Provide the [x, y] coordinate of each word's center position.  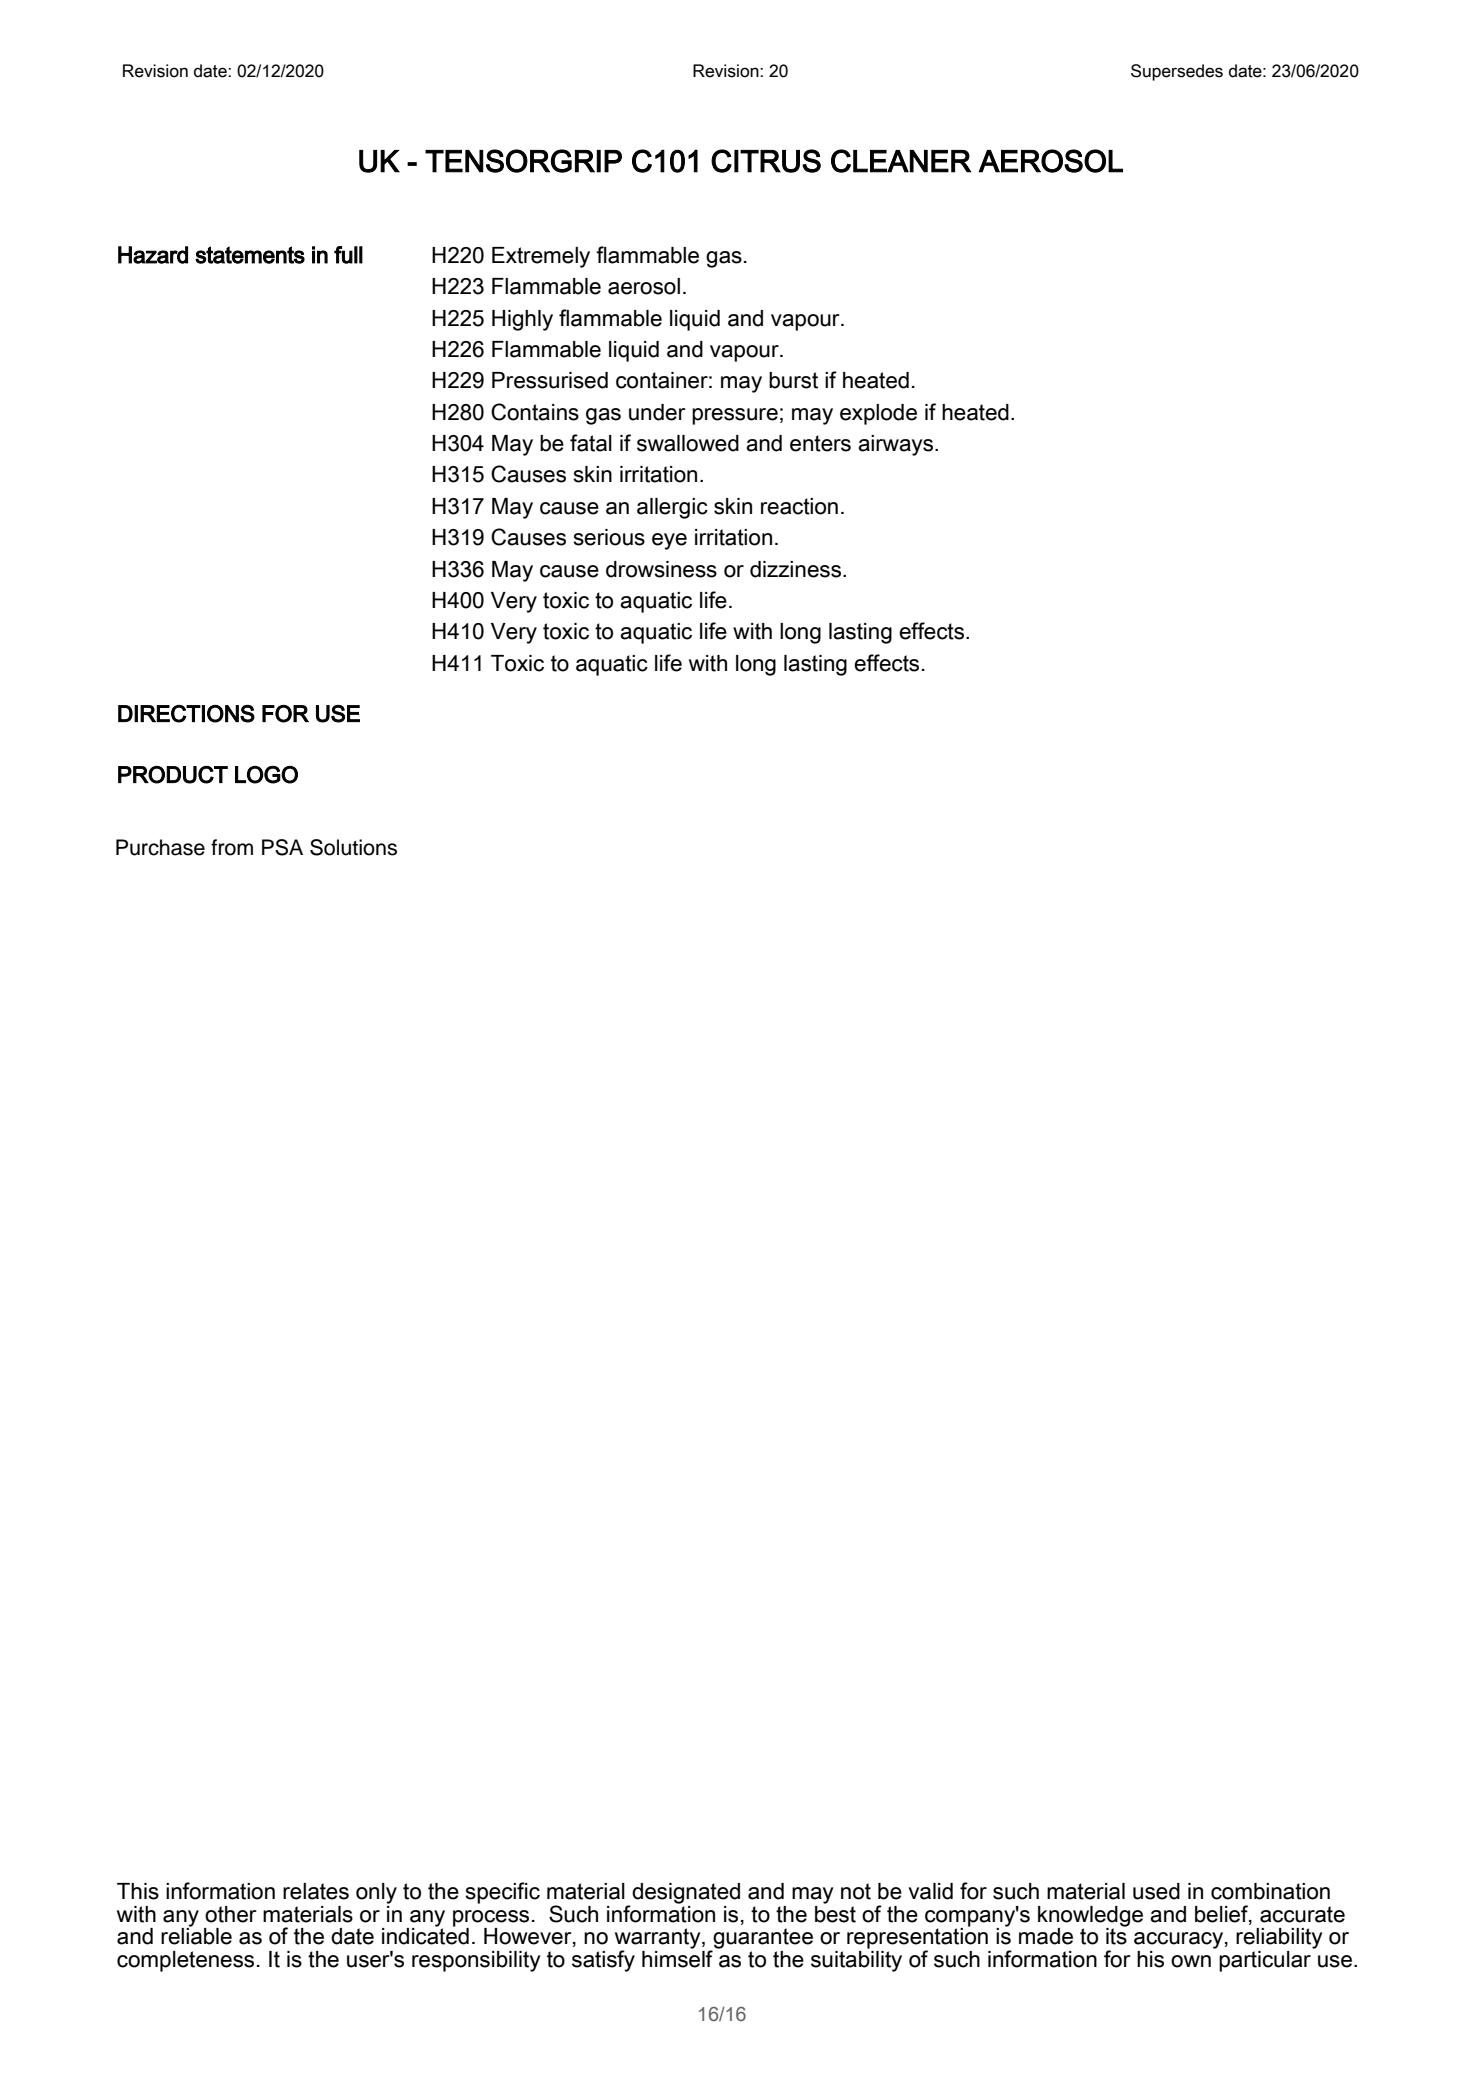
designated [686, 1893]
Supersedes [1177, 72]
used [1156, 1891]
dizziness [797, 569]
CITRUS [766, 161]
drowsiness [661, 569]
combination [1270, 1891]
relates [316, 1891]
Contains [535, 412]
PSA [282, 847]
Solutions [353, 847]
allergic [672, 508]
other [231, 1914]
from [232, 847]
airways [897, 445]
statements [250, 255]
